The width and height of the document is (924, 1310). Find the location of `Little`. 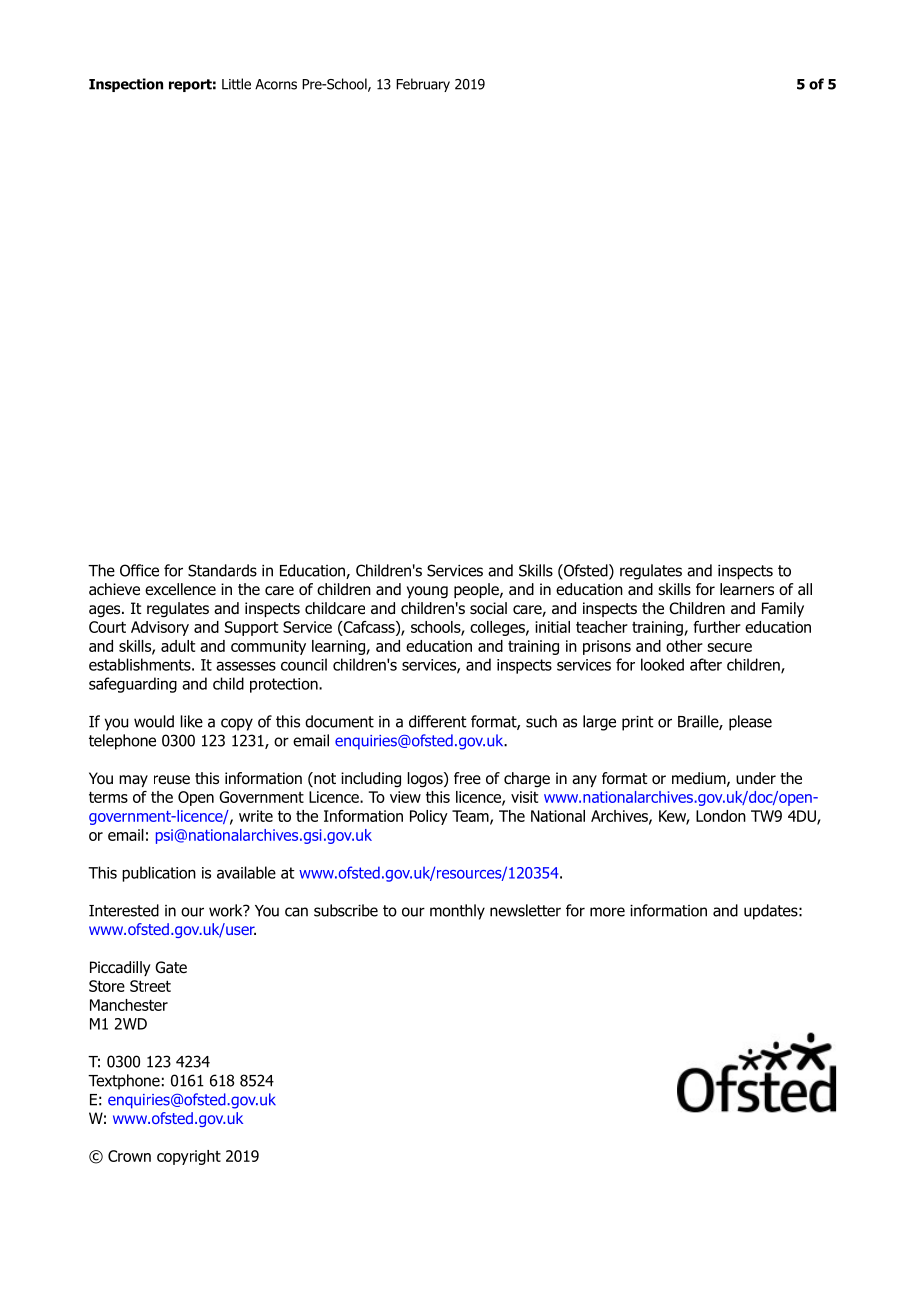

Little is located at coordinates (236, 84).
